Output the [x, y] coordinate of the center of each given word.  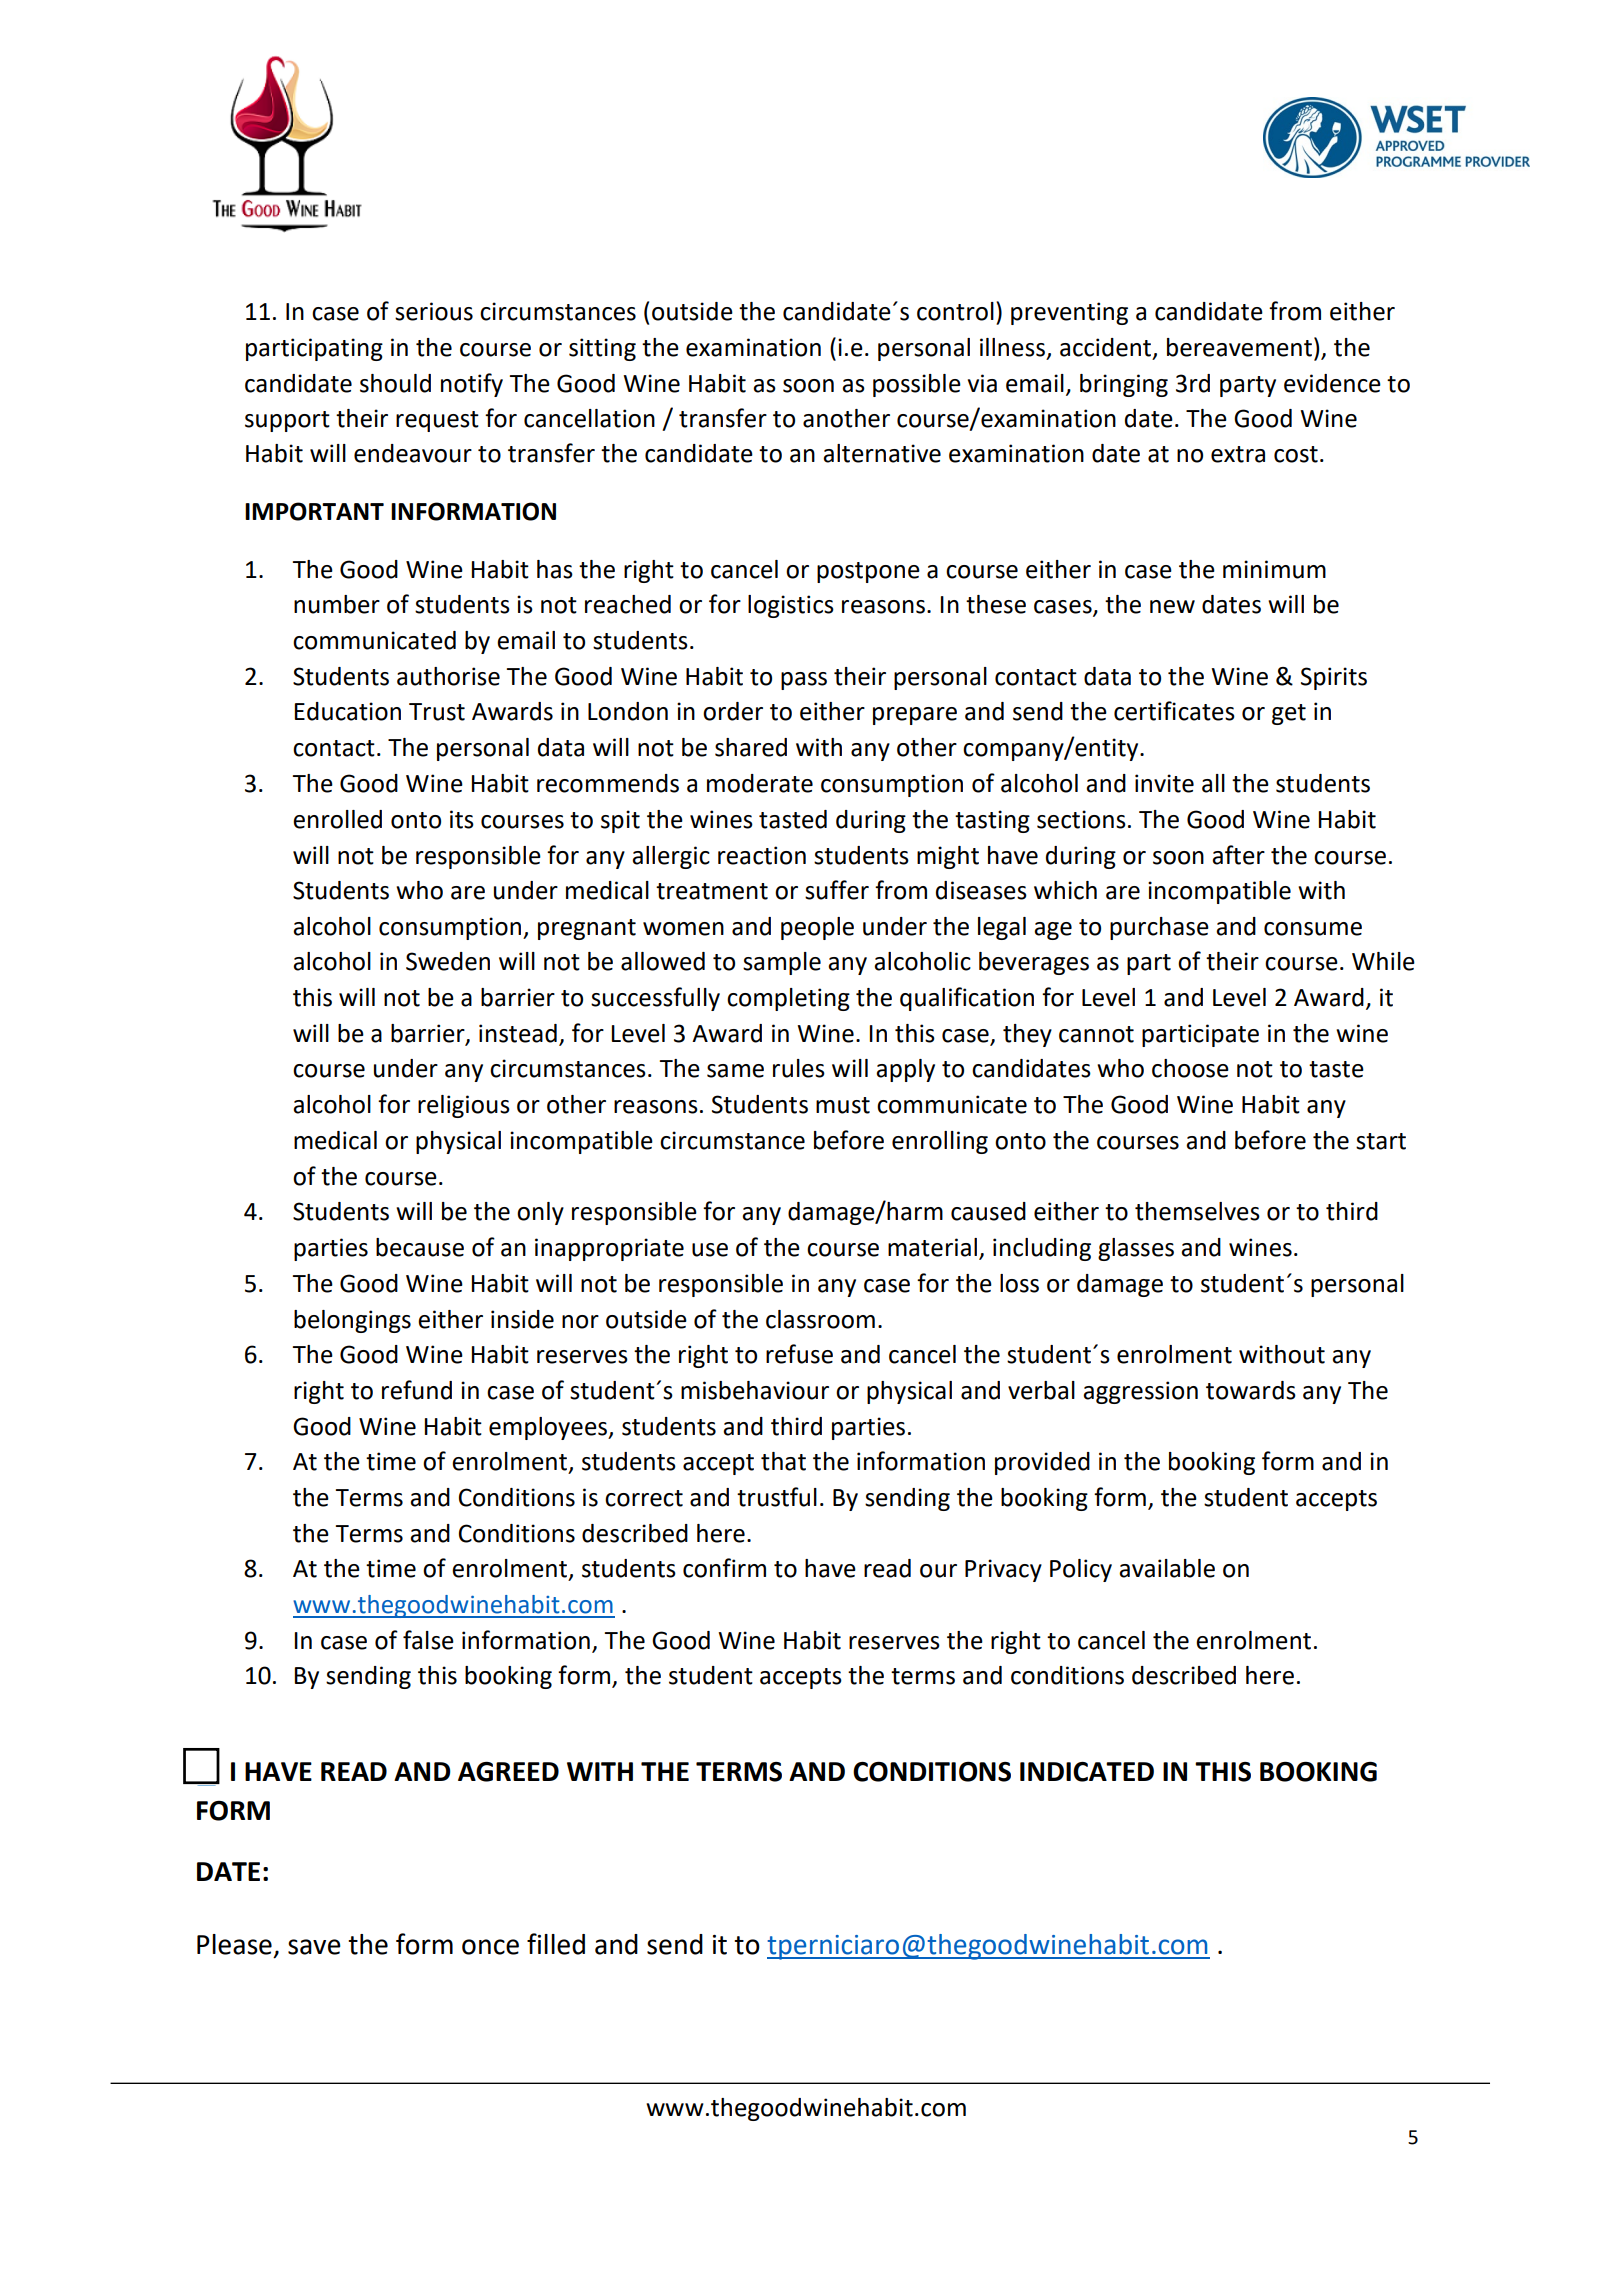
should [395, 383]
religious [464, 1106]
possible [917, 385]
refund [417, 1390]
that [783, 1461]
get [1289, 714]
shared [751, 747]
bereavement [1239, 347]
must [843, 1105]
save [314, 1947]
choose [1190, 1068]
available [1167, 1568]
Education [348, 711]
